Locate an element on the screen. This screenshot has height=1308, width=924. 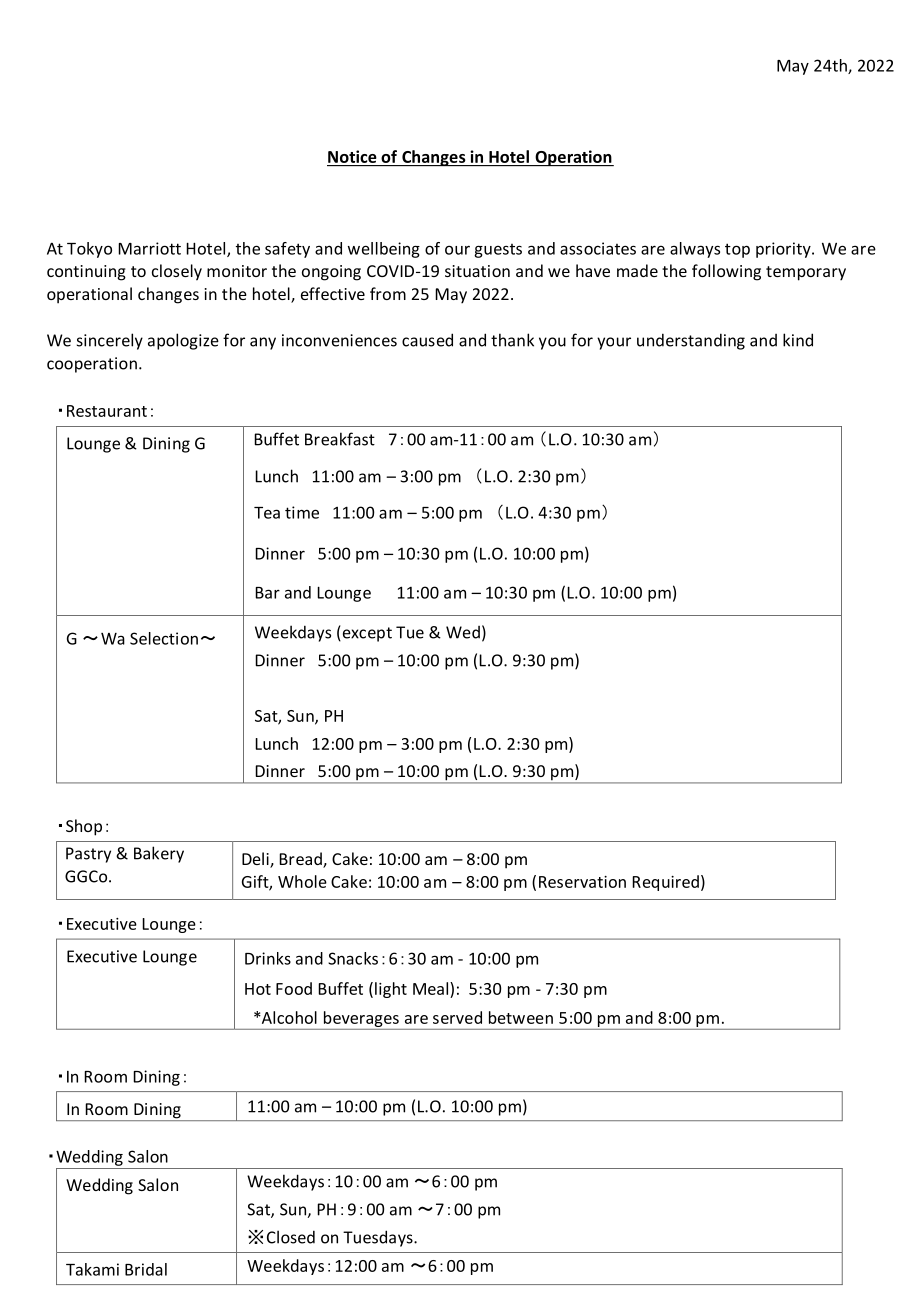
Meal is located at coordinates (430, 988).
